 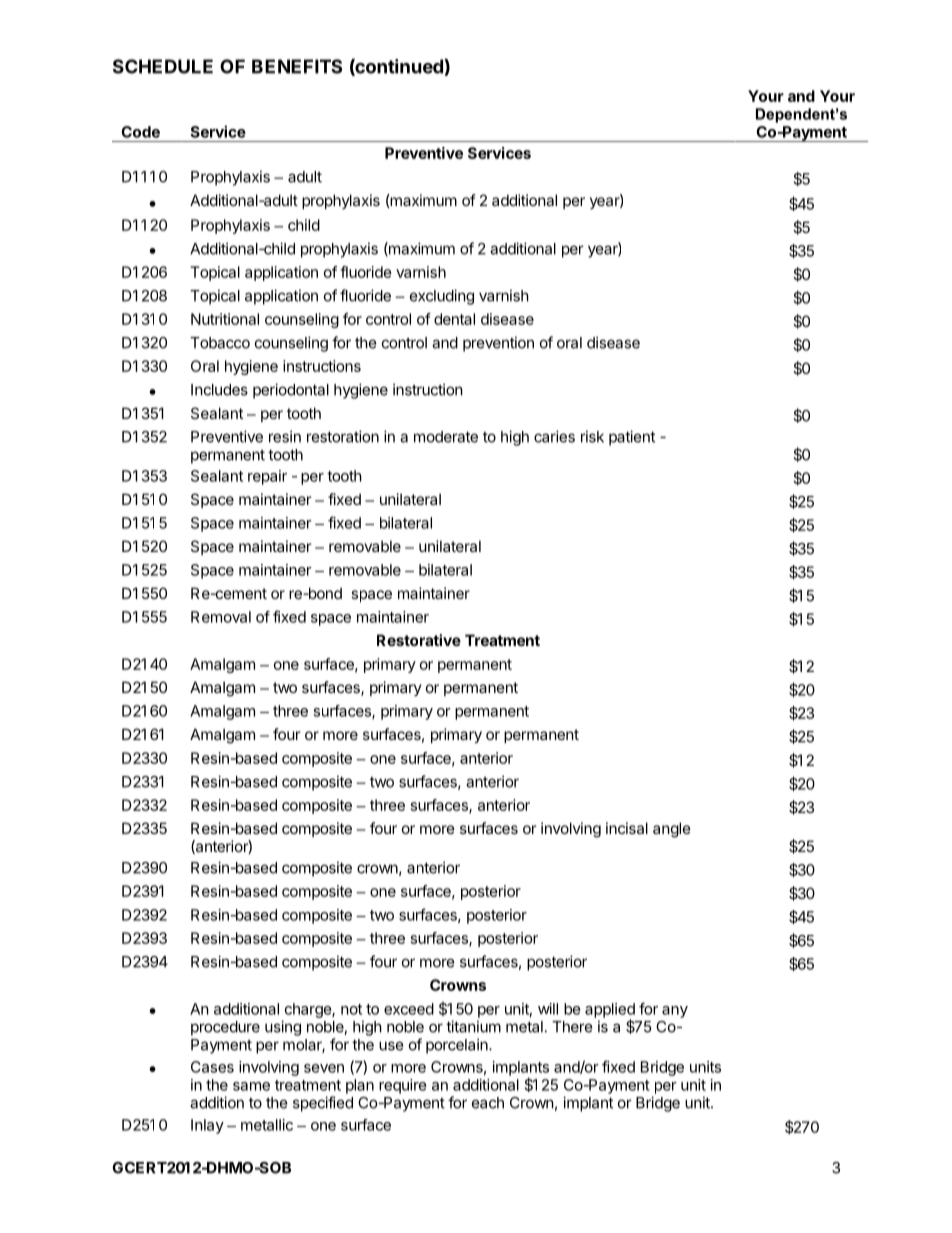 I want to click on Restorative, so click(x=419, y=640).
